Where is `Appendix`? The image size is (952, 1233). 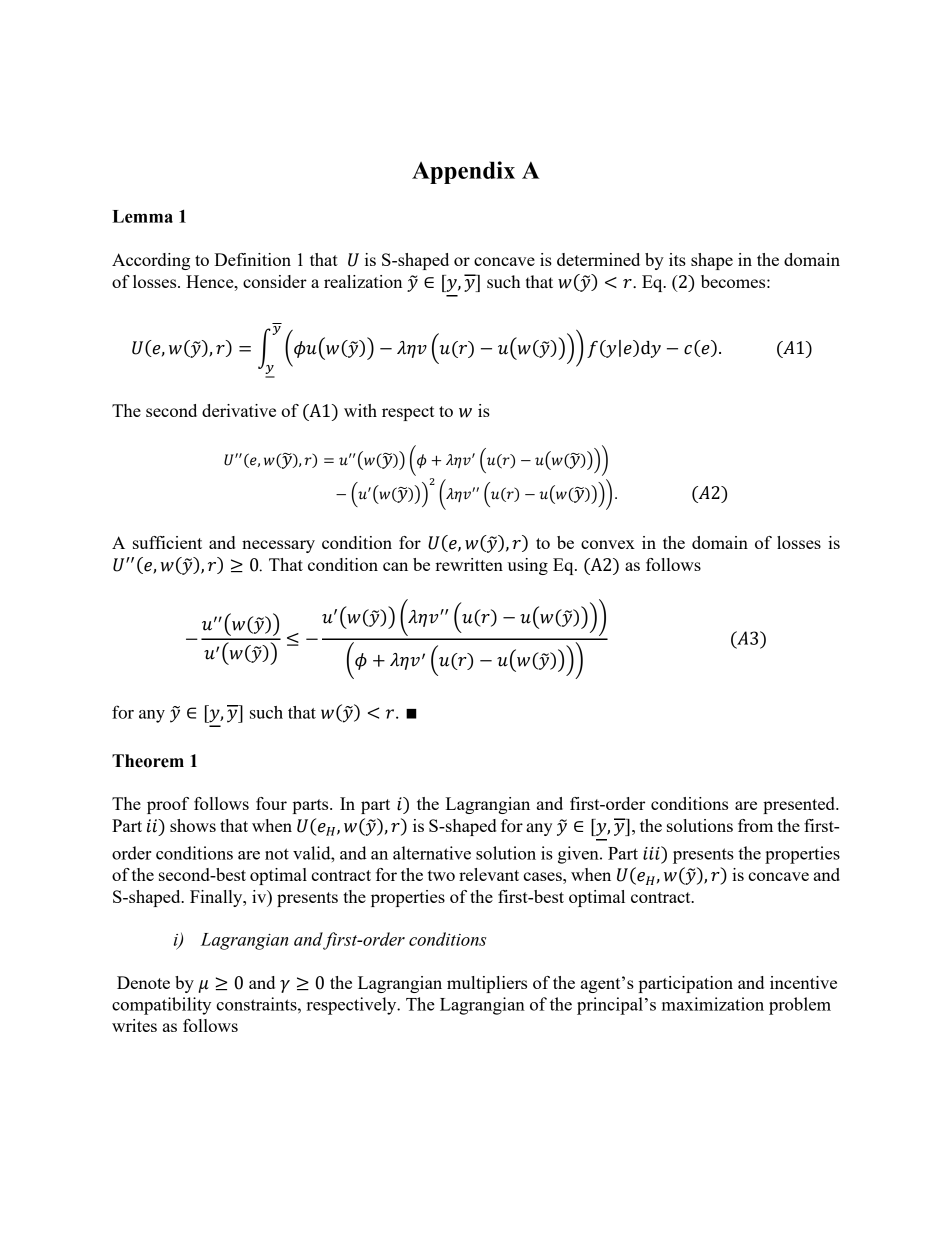 Appendix is located at coordinates (463, 172).
